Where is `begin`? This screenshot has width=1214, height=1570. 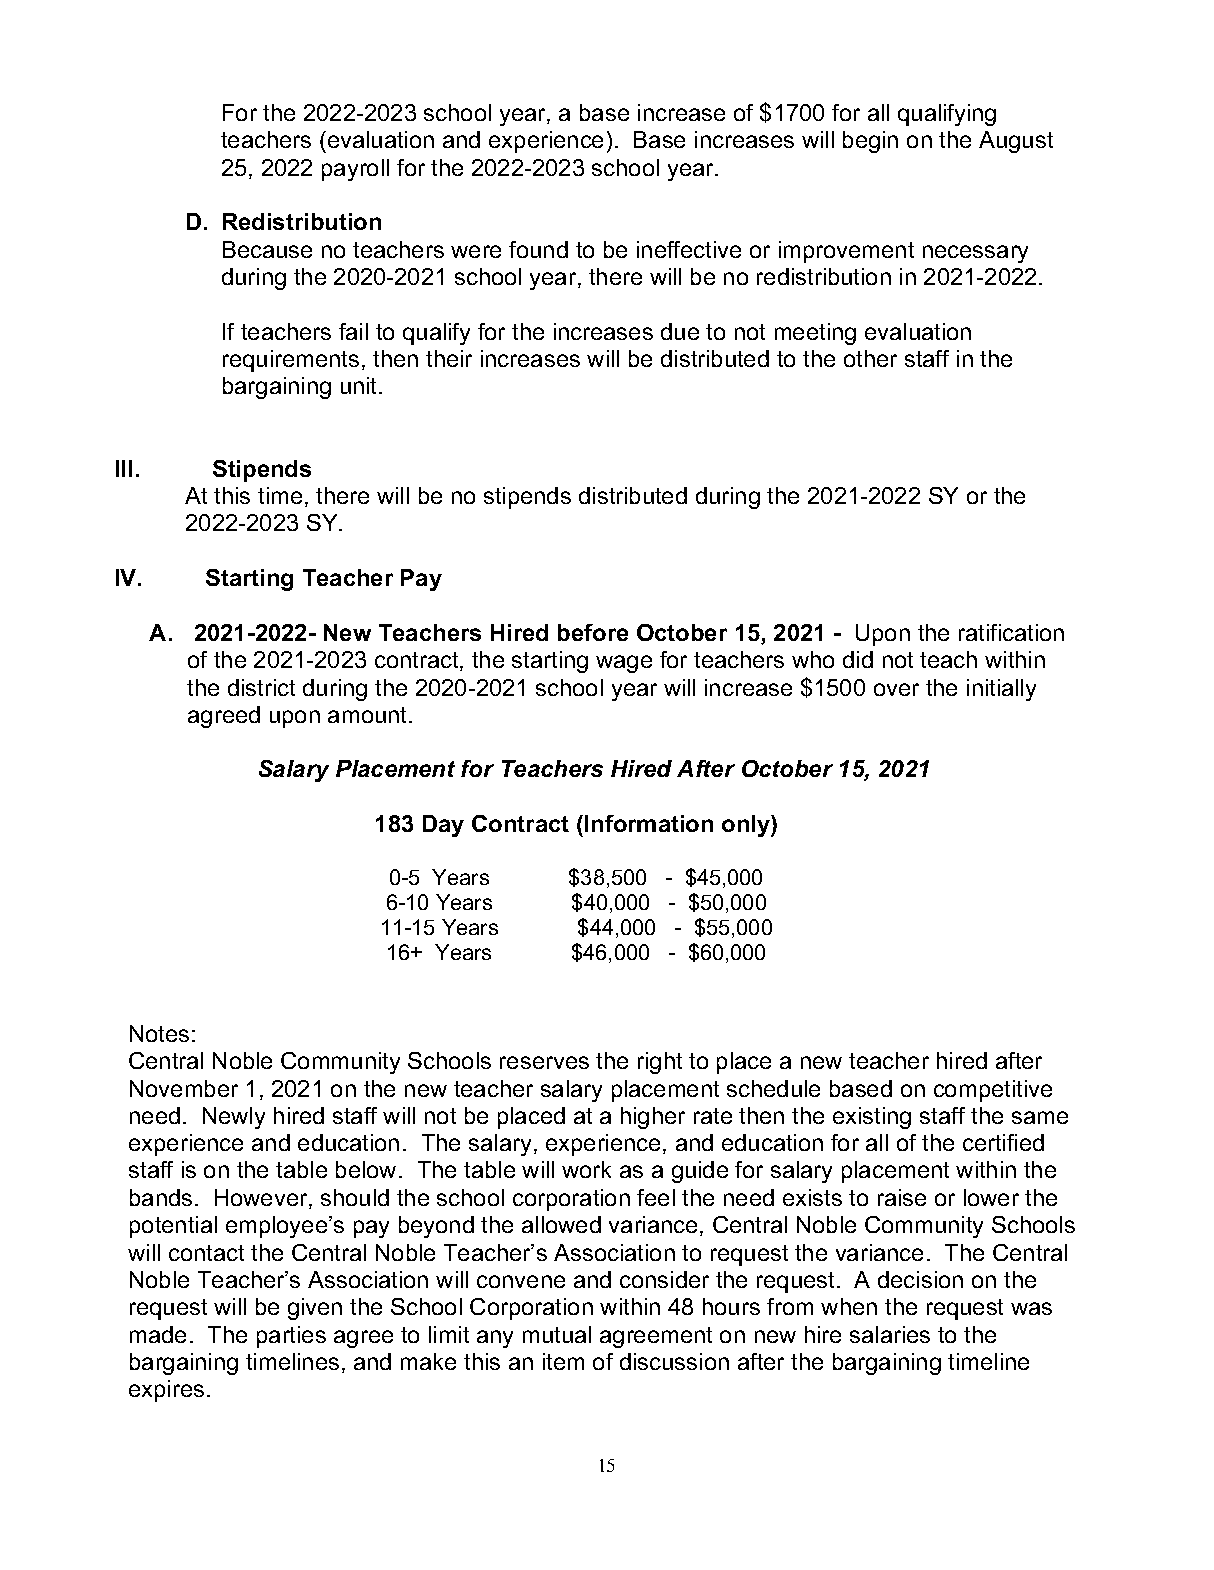 begin is located at coordinates (870, 142).
